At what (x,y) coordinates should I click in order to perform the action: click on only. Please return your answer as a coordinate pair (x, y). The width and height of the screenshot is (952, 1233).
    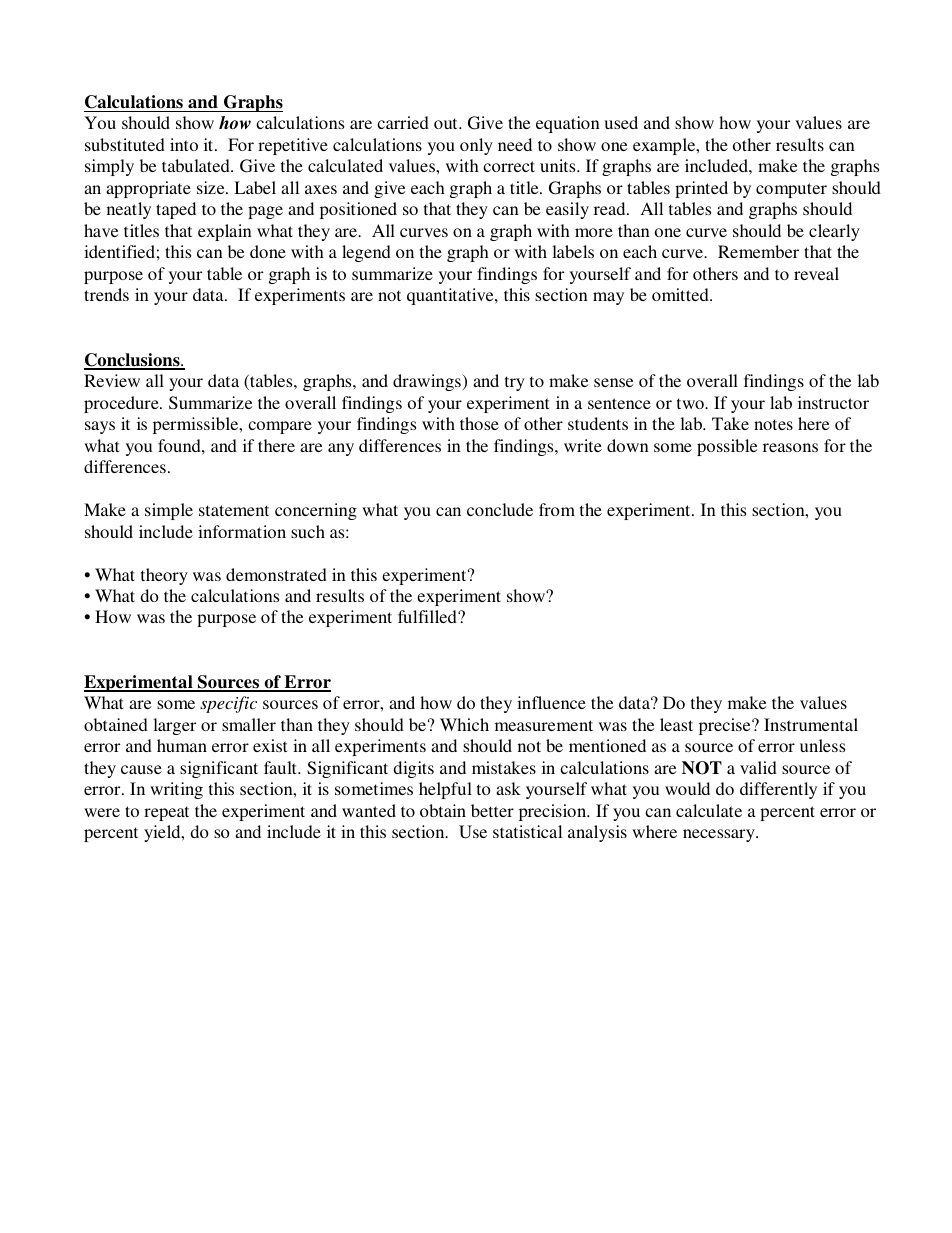
    Looking at the image, I should click on (476, 146).
